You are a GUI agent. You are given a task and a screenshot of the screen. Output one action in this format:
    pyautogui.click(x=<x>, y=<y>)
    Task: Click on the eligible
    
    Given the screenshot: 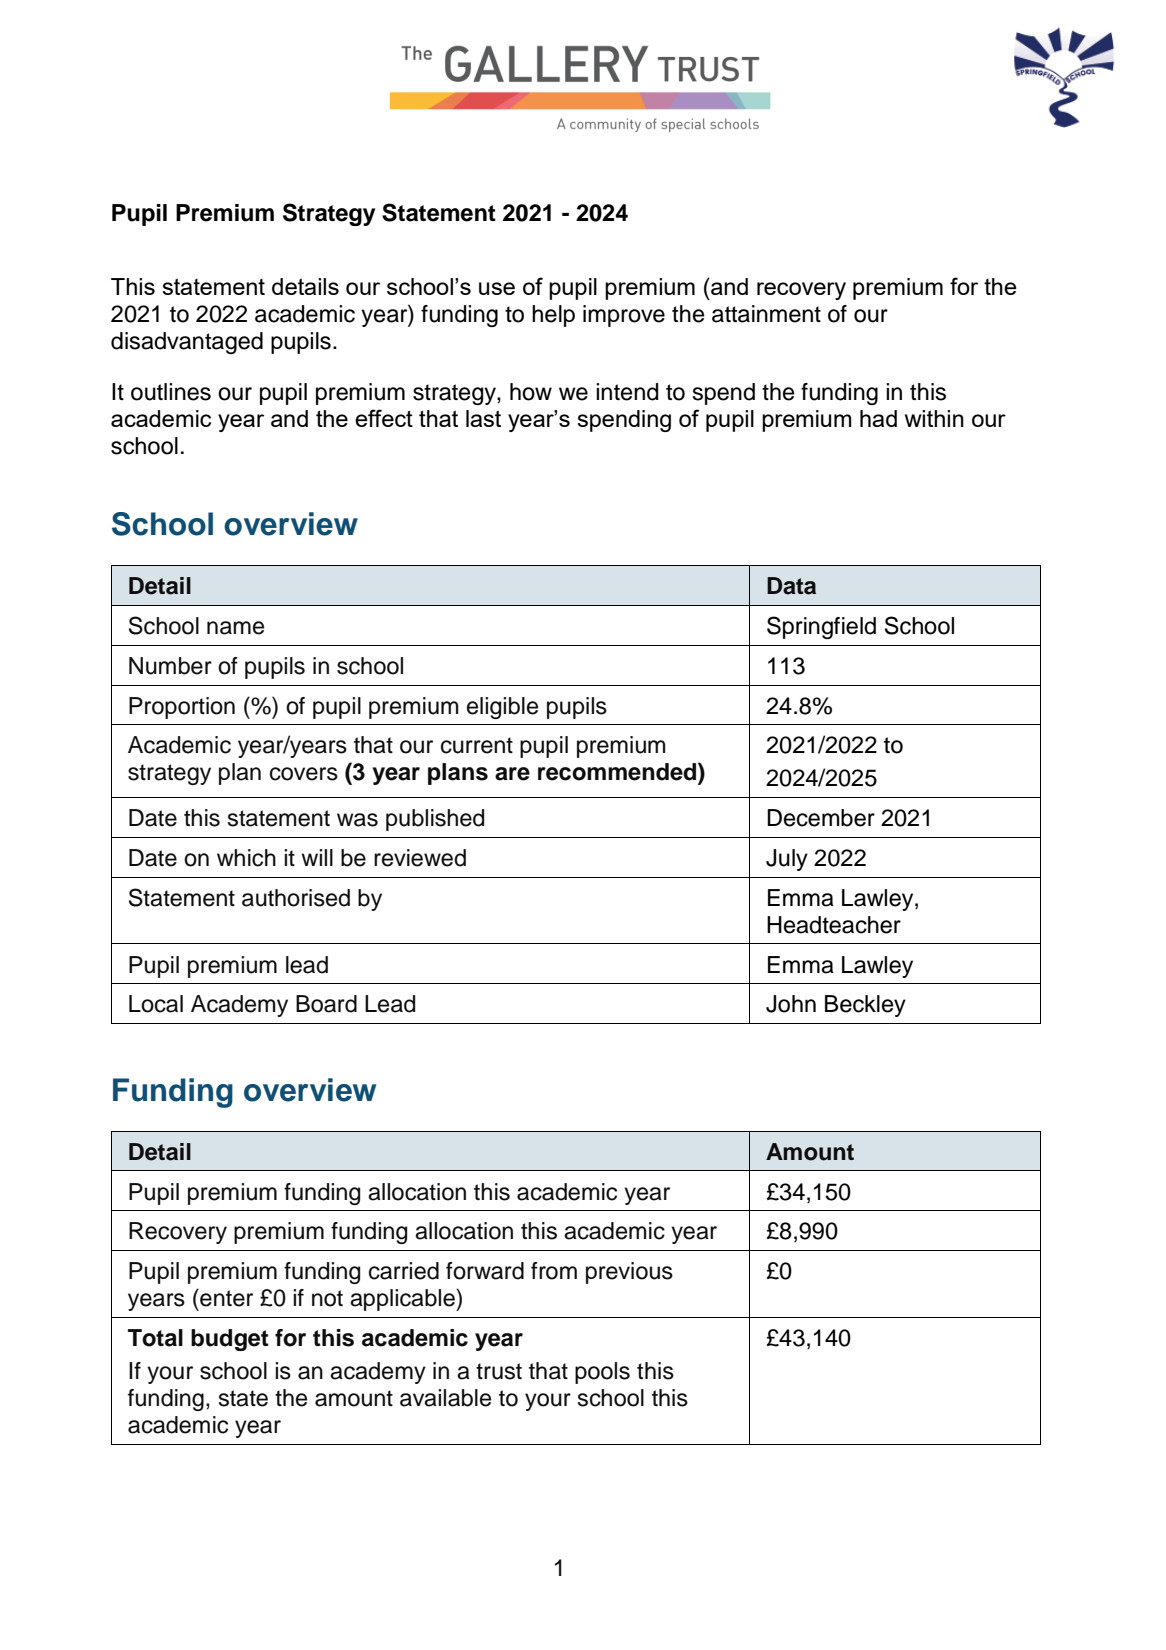 What is the action you would take?
    pyautogui.click(x=502, y=708)
